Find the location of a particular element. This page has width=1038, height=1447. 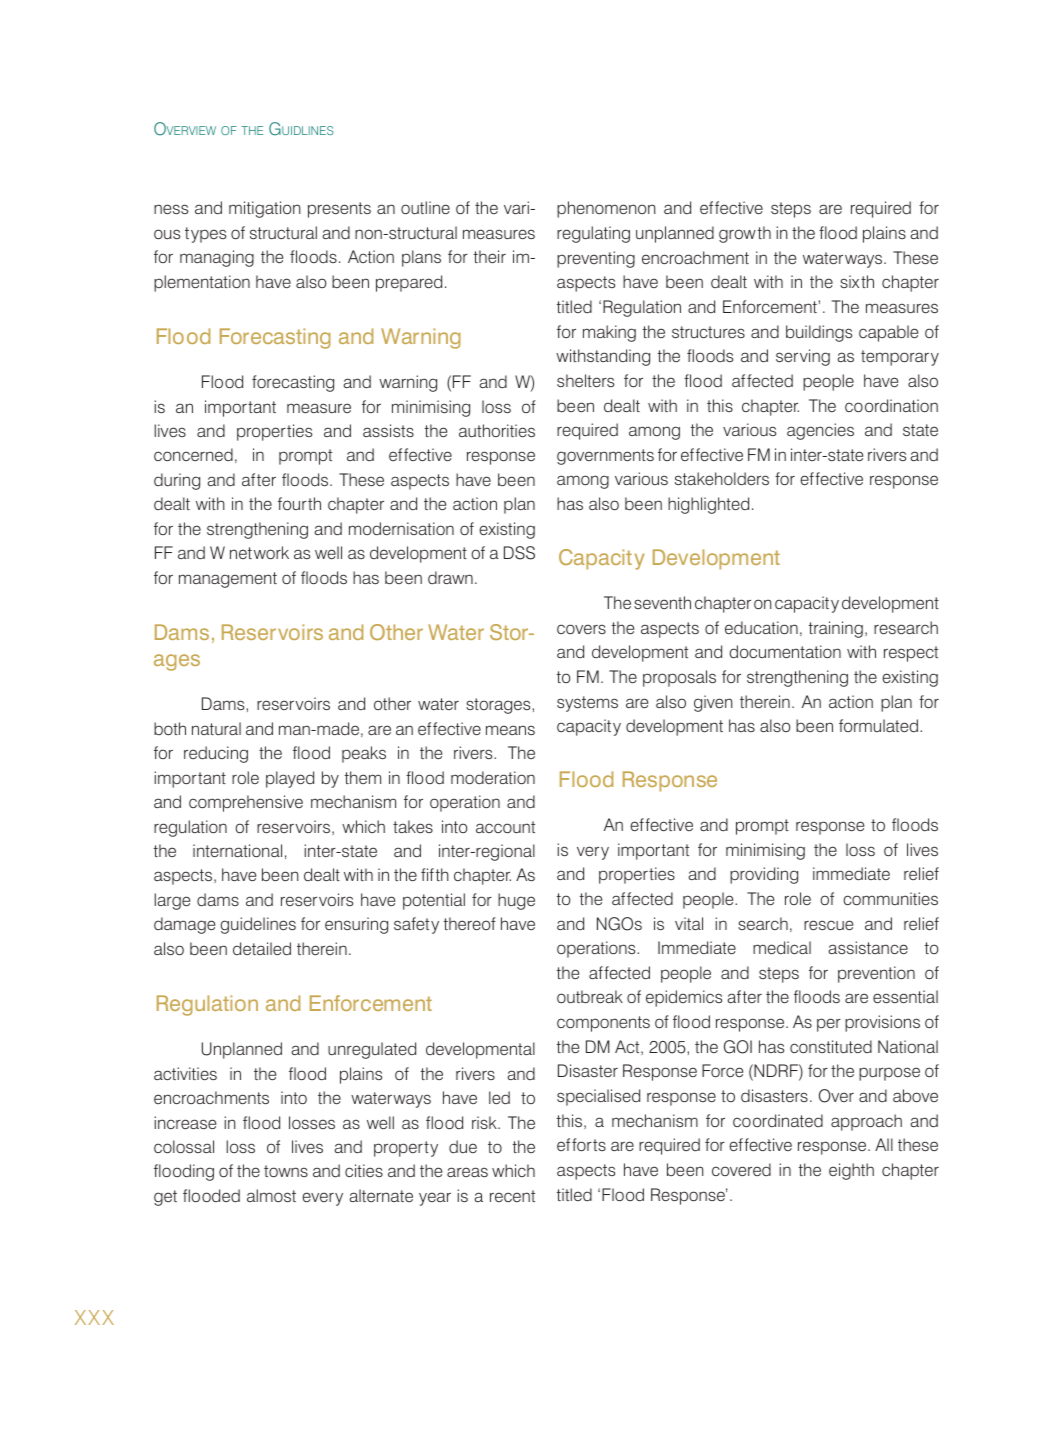

outbreak is located at coordinates (590, 996).
